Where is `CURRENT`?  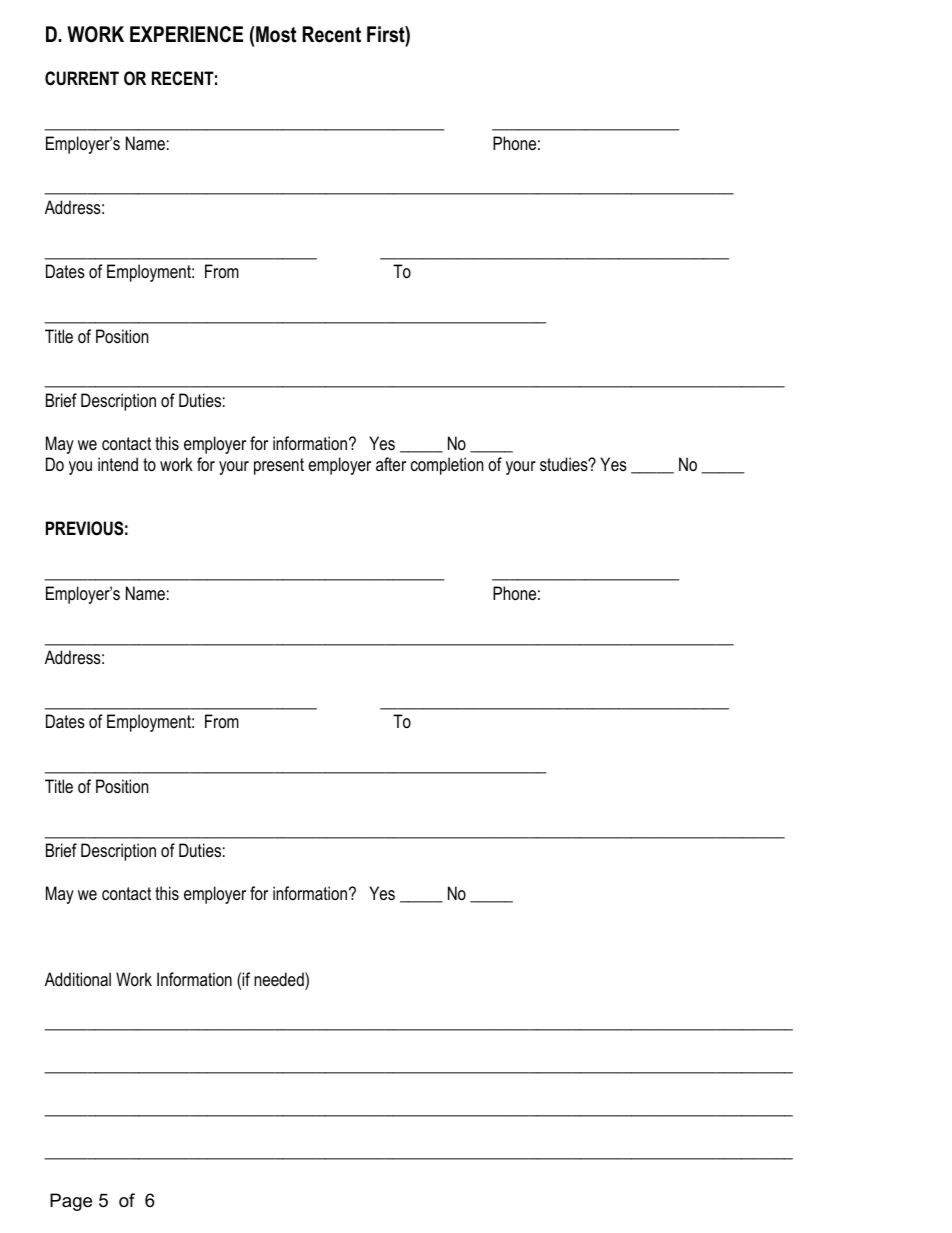
CURRENT is located at coordinates (82, 78).
